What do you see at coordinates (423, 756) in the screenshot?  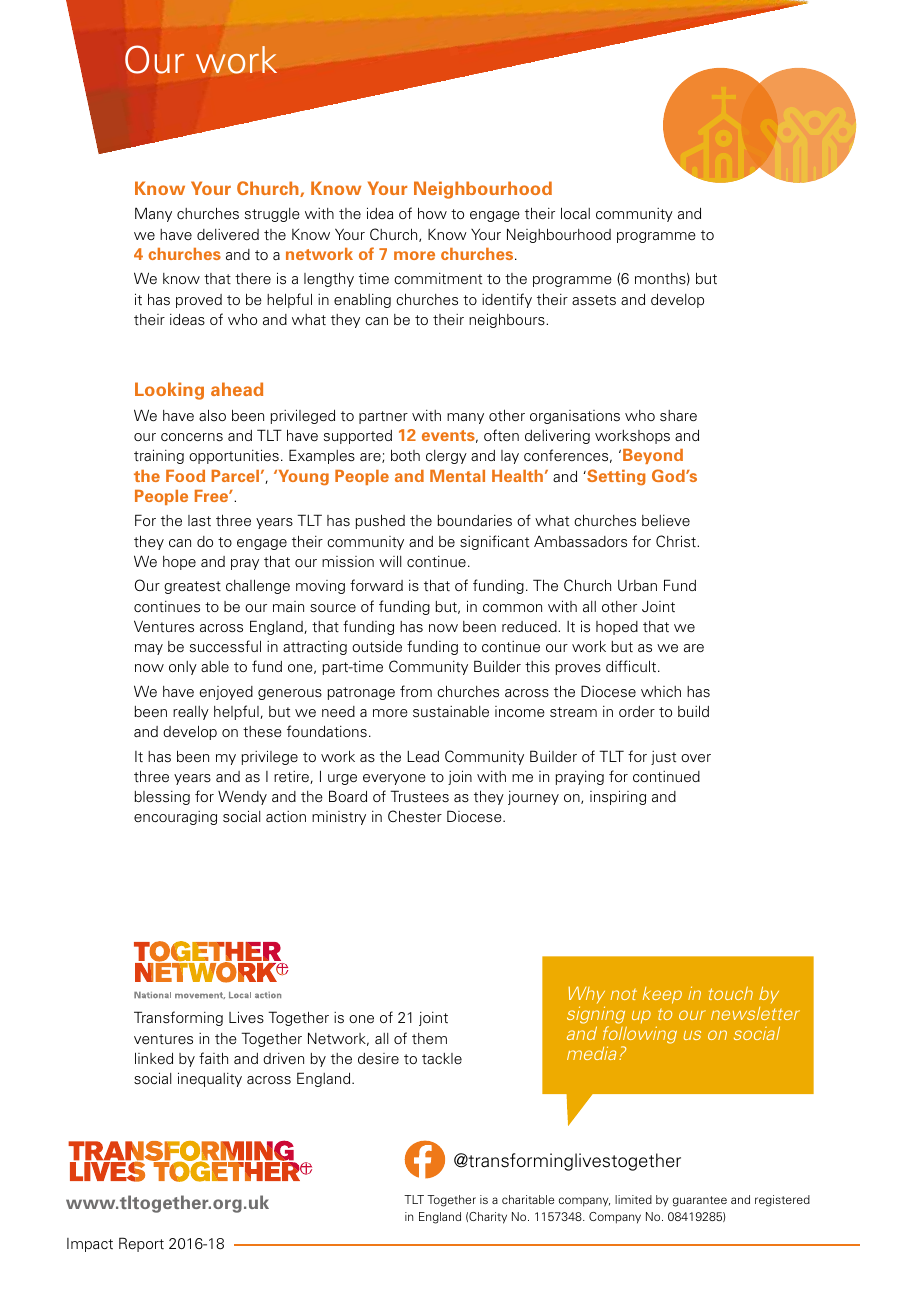 I see `Lead` at bounding box center [423, 756].
